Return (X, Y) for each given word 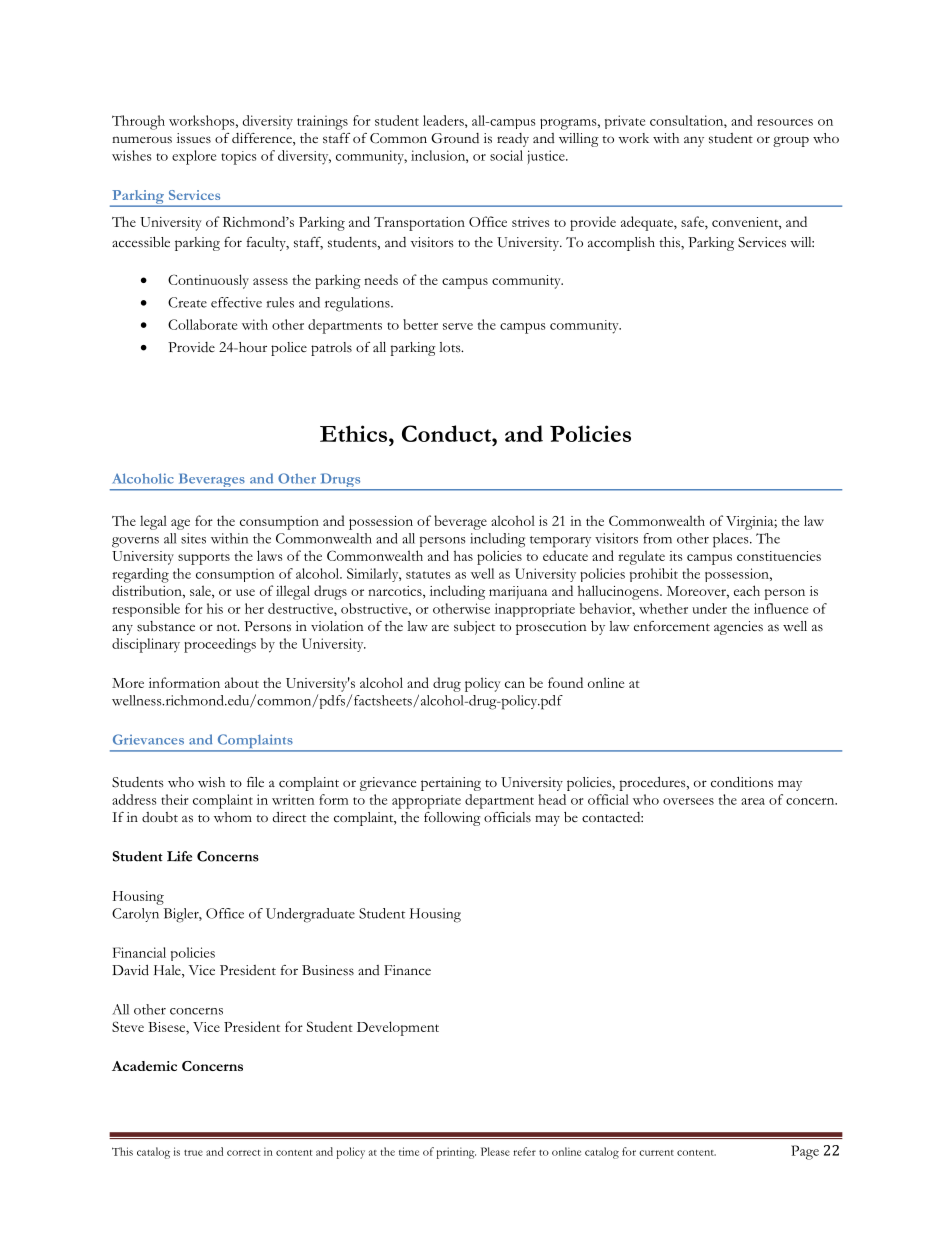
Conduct (447, 433)
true (193, 1153)
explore (194, 157)
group (791, 141)
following (452, 819)
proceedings (220, 645)
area (753, 801)
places (732, 540)
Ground (455, 138)
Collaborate (202, 324)
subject (474, 628)
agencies (738, 628)
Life (179, 856)
